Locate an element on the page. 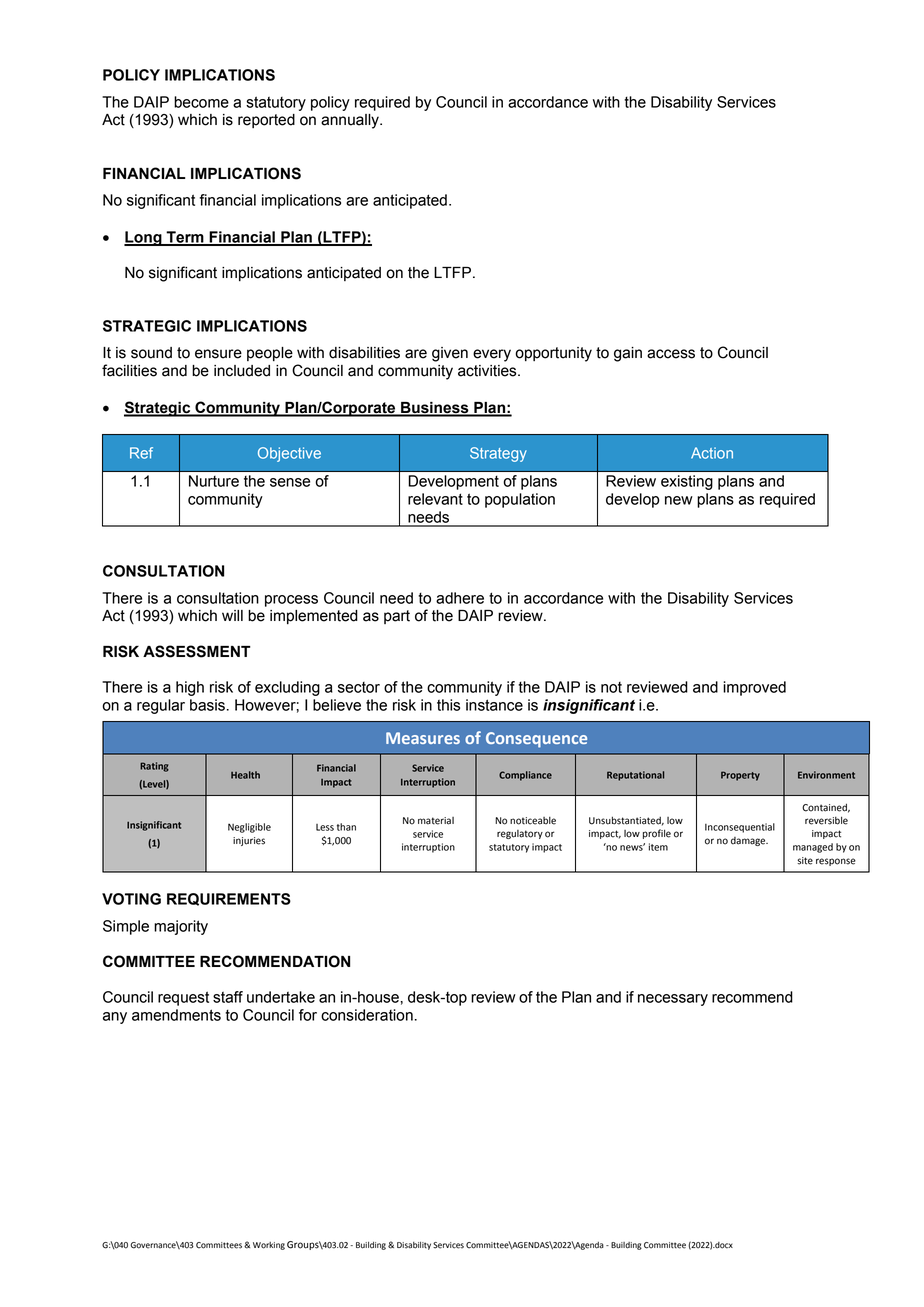  instance is located at coordinates (494, 705).
